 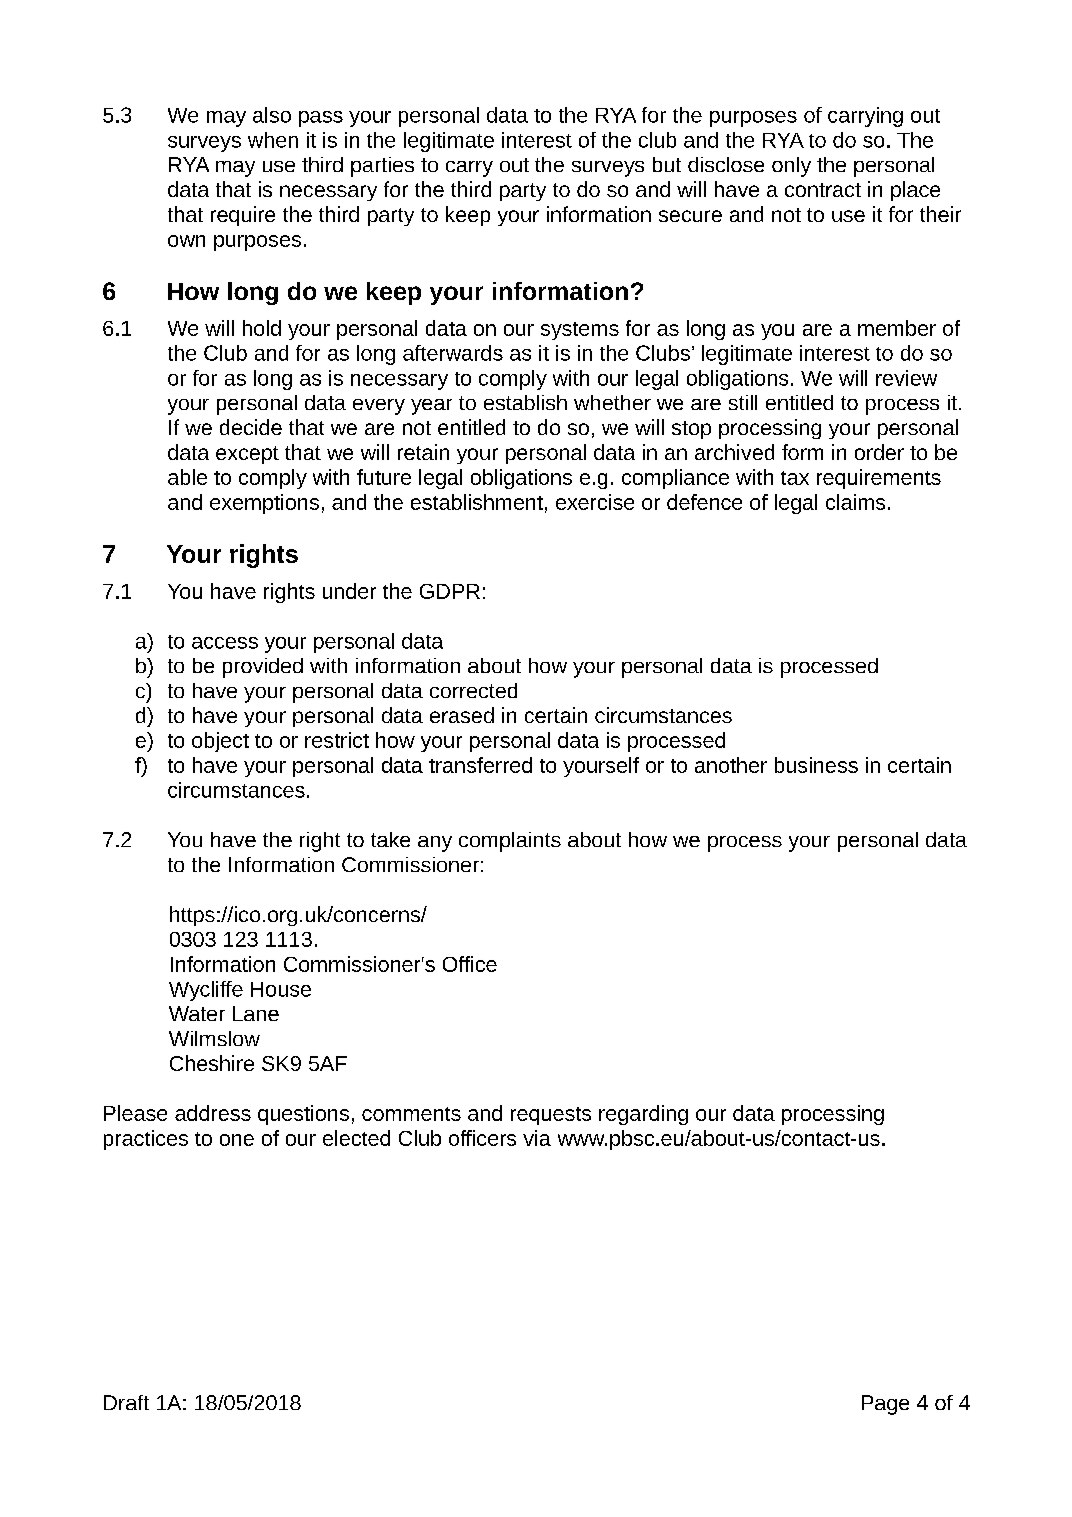 I want to click on regarding, so click(x=643, y=1115).
